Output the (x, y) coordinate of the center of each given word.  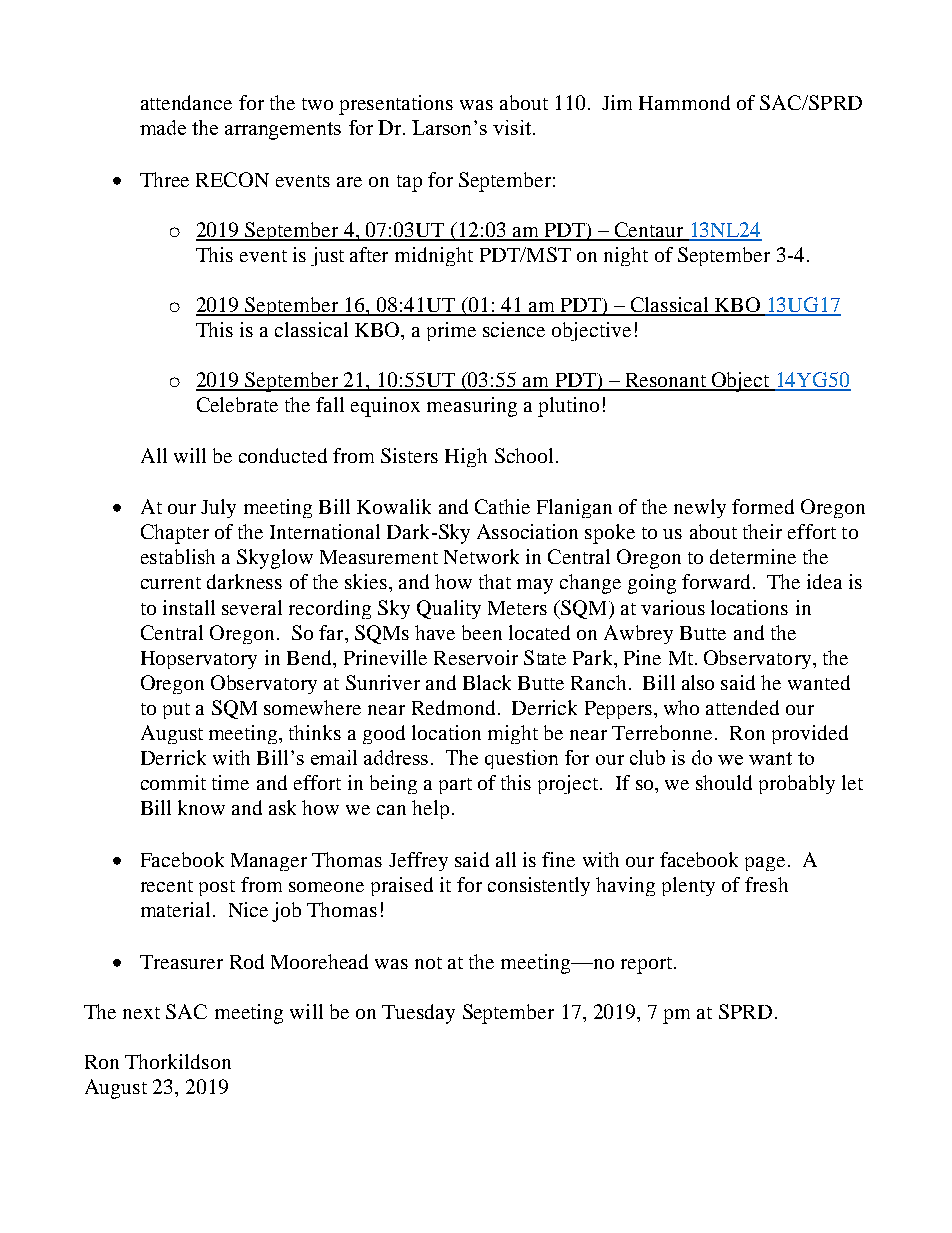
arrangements (283, 131)
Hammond (684, 102)
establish (178, 556)
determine (753, 556)
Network (481, 556)
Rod (247, 961)
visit (513, 127)
